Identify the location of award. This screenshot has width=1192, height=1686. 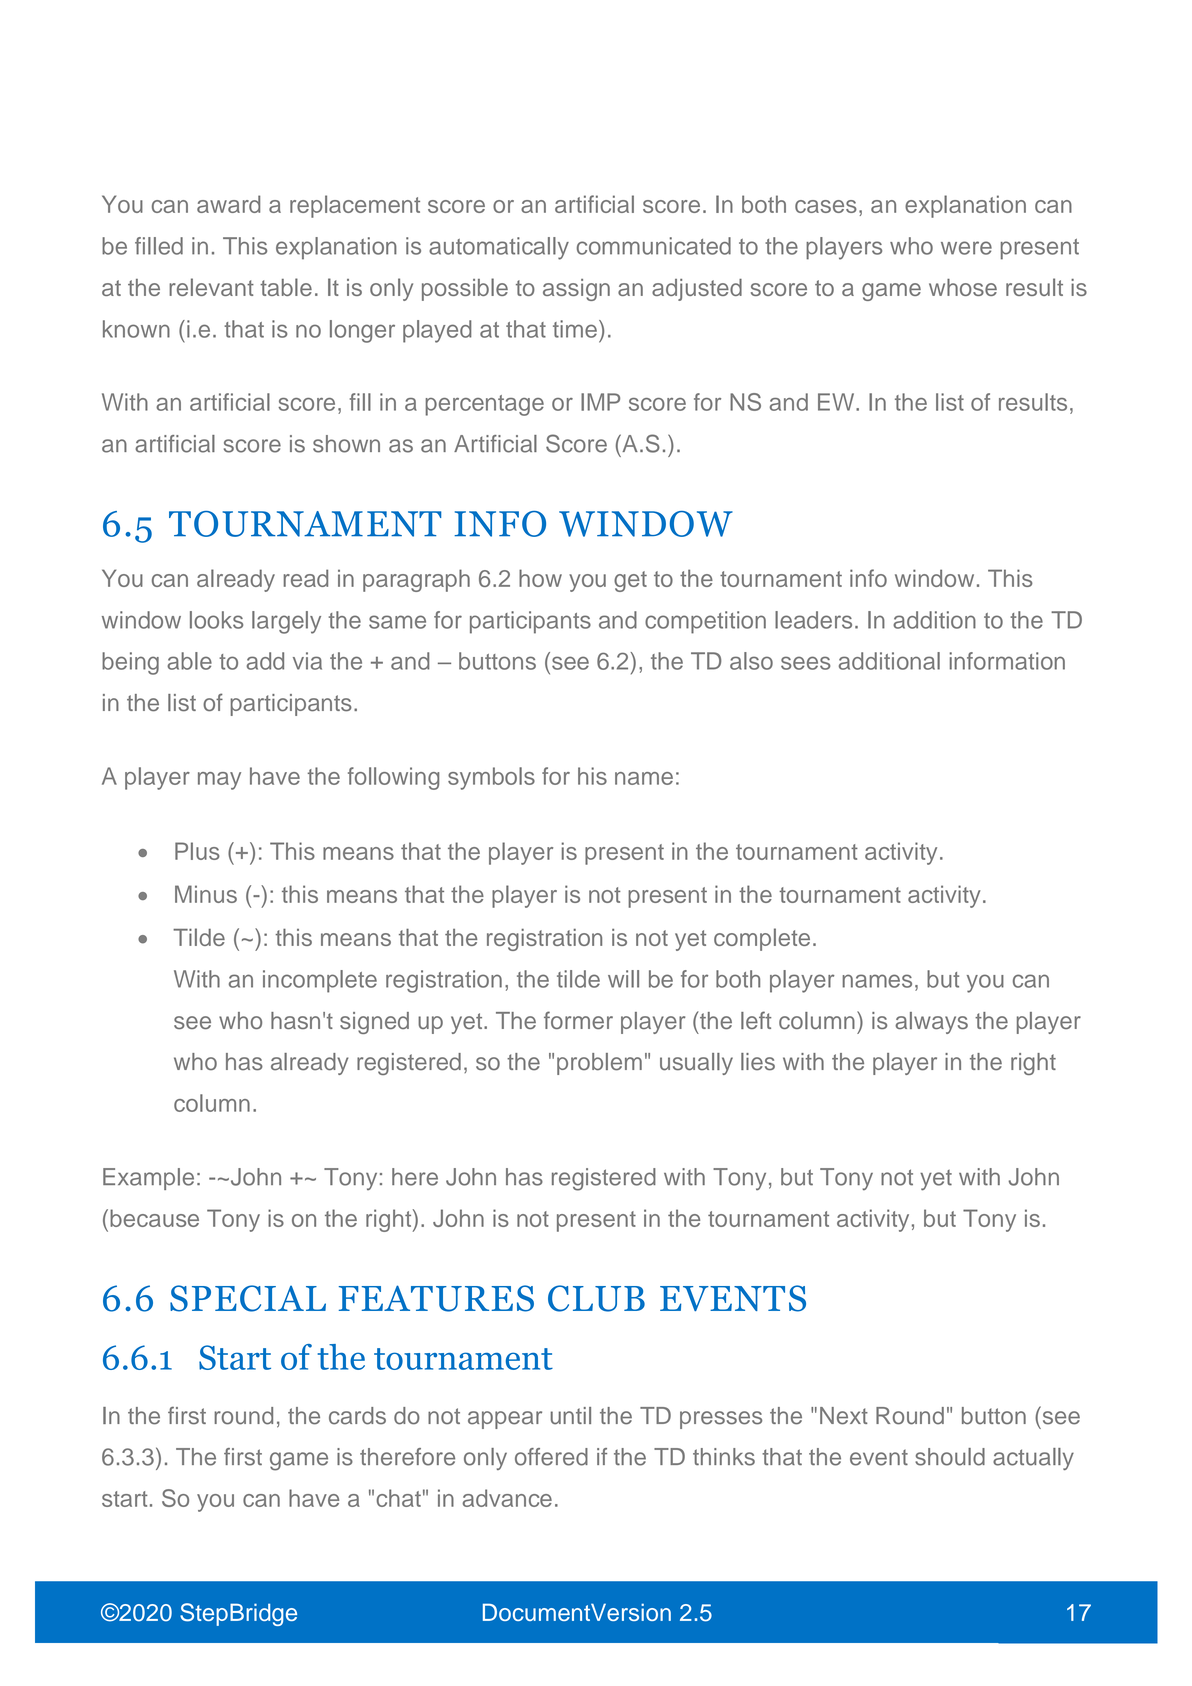
(228, 204).
